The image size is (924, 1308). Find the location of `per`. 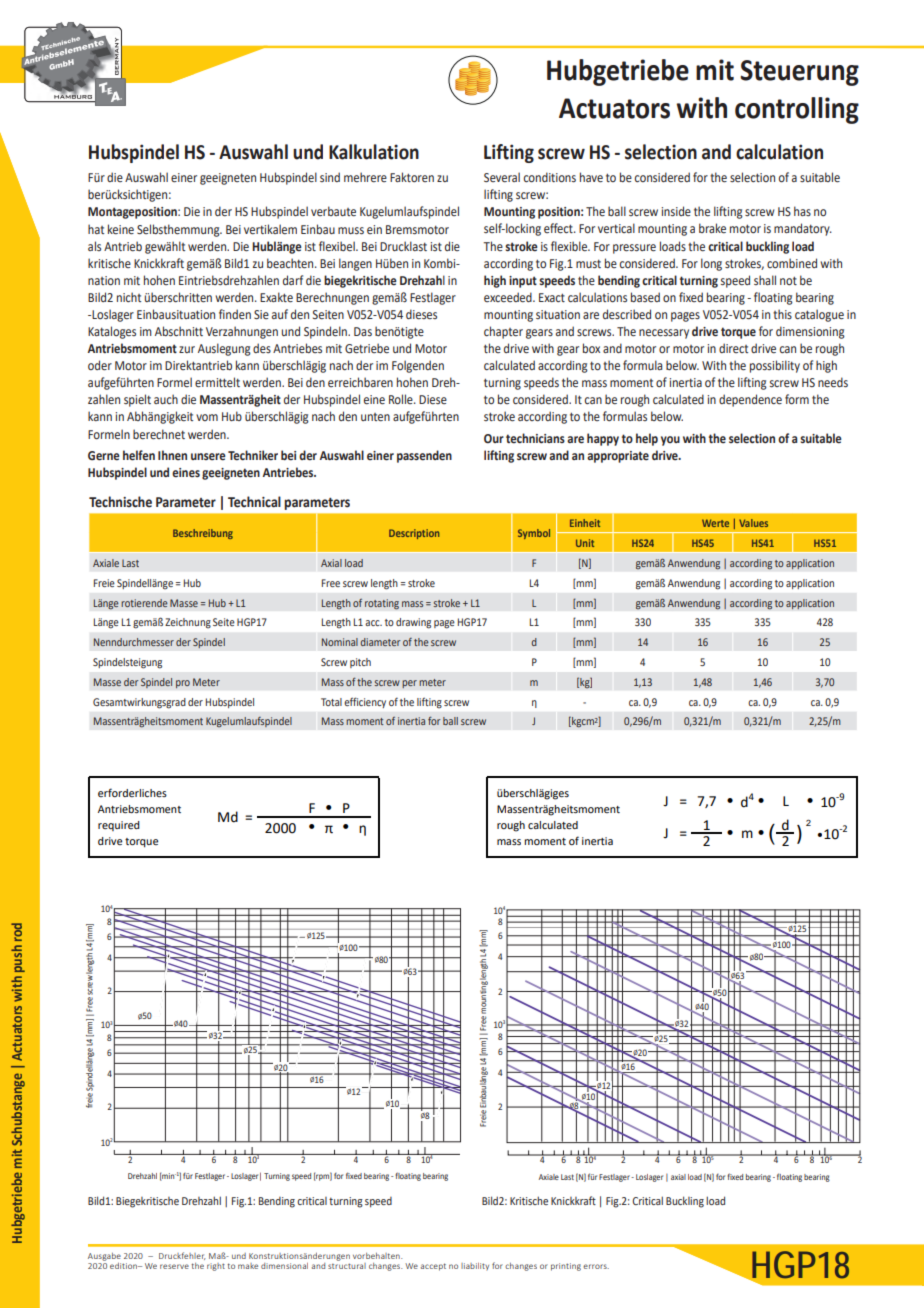

per is located at coordinates (409, 684).
